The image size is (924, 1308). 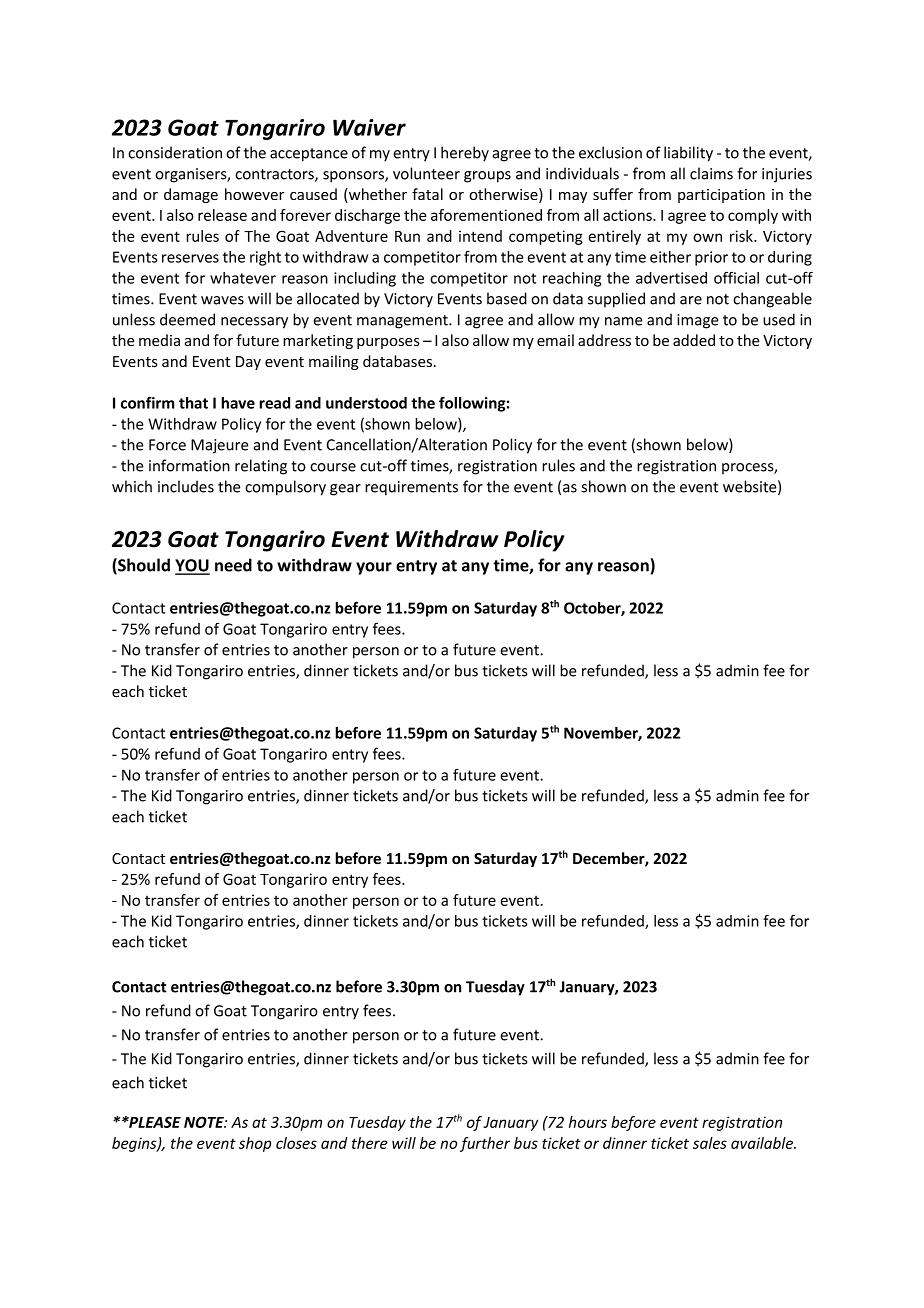 What do you see at coordinates (374, 568) in the document?
I see `your` at bounding box center [374, 568].
